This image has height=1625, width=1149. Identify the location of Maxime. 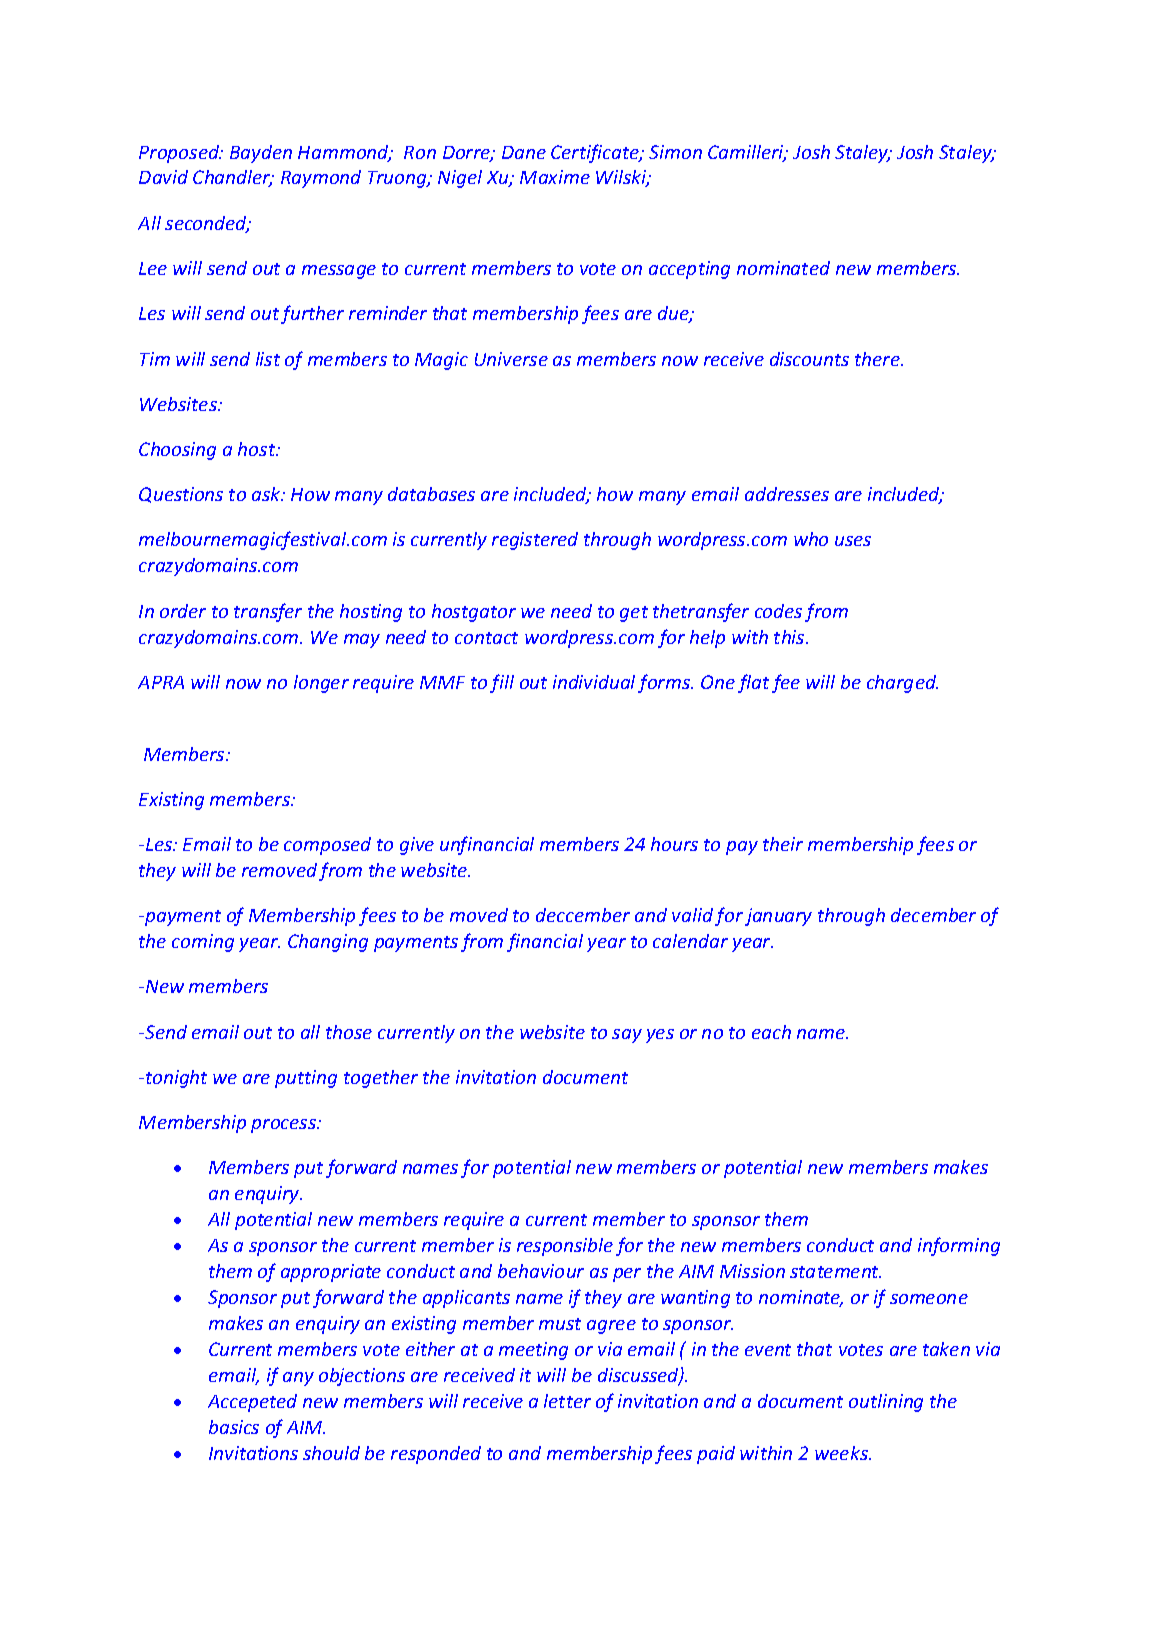
(555, 177).
